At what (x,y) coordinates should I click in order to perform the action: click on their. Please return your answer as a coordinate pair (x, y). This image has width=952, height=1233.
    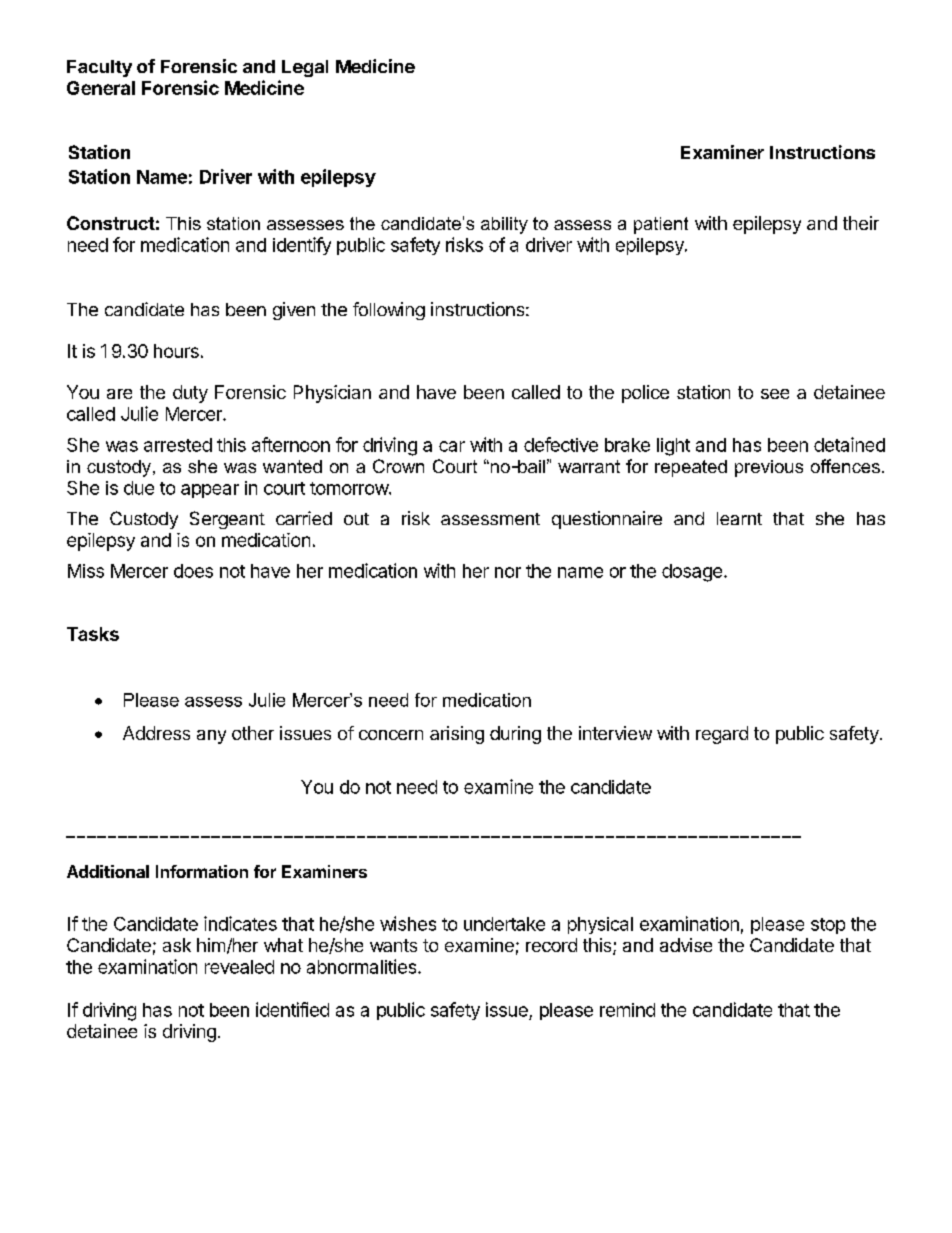
    Looking at the image, I should click on (861, 223).
